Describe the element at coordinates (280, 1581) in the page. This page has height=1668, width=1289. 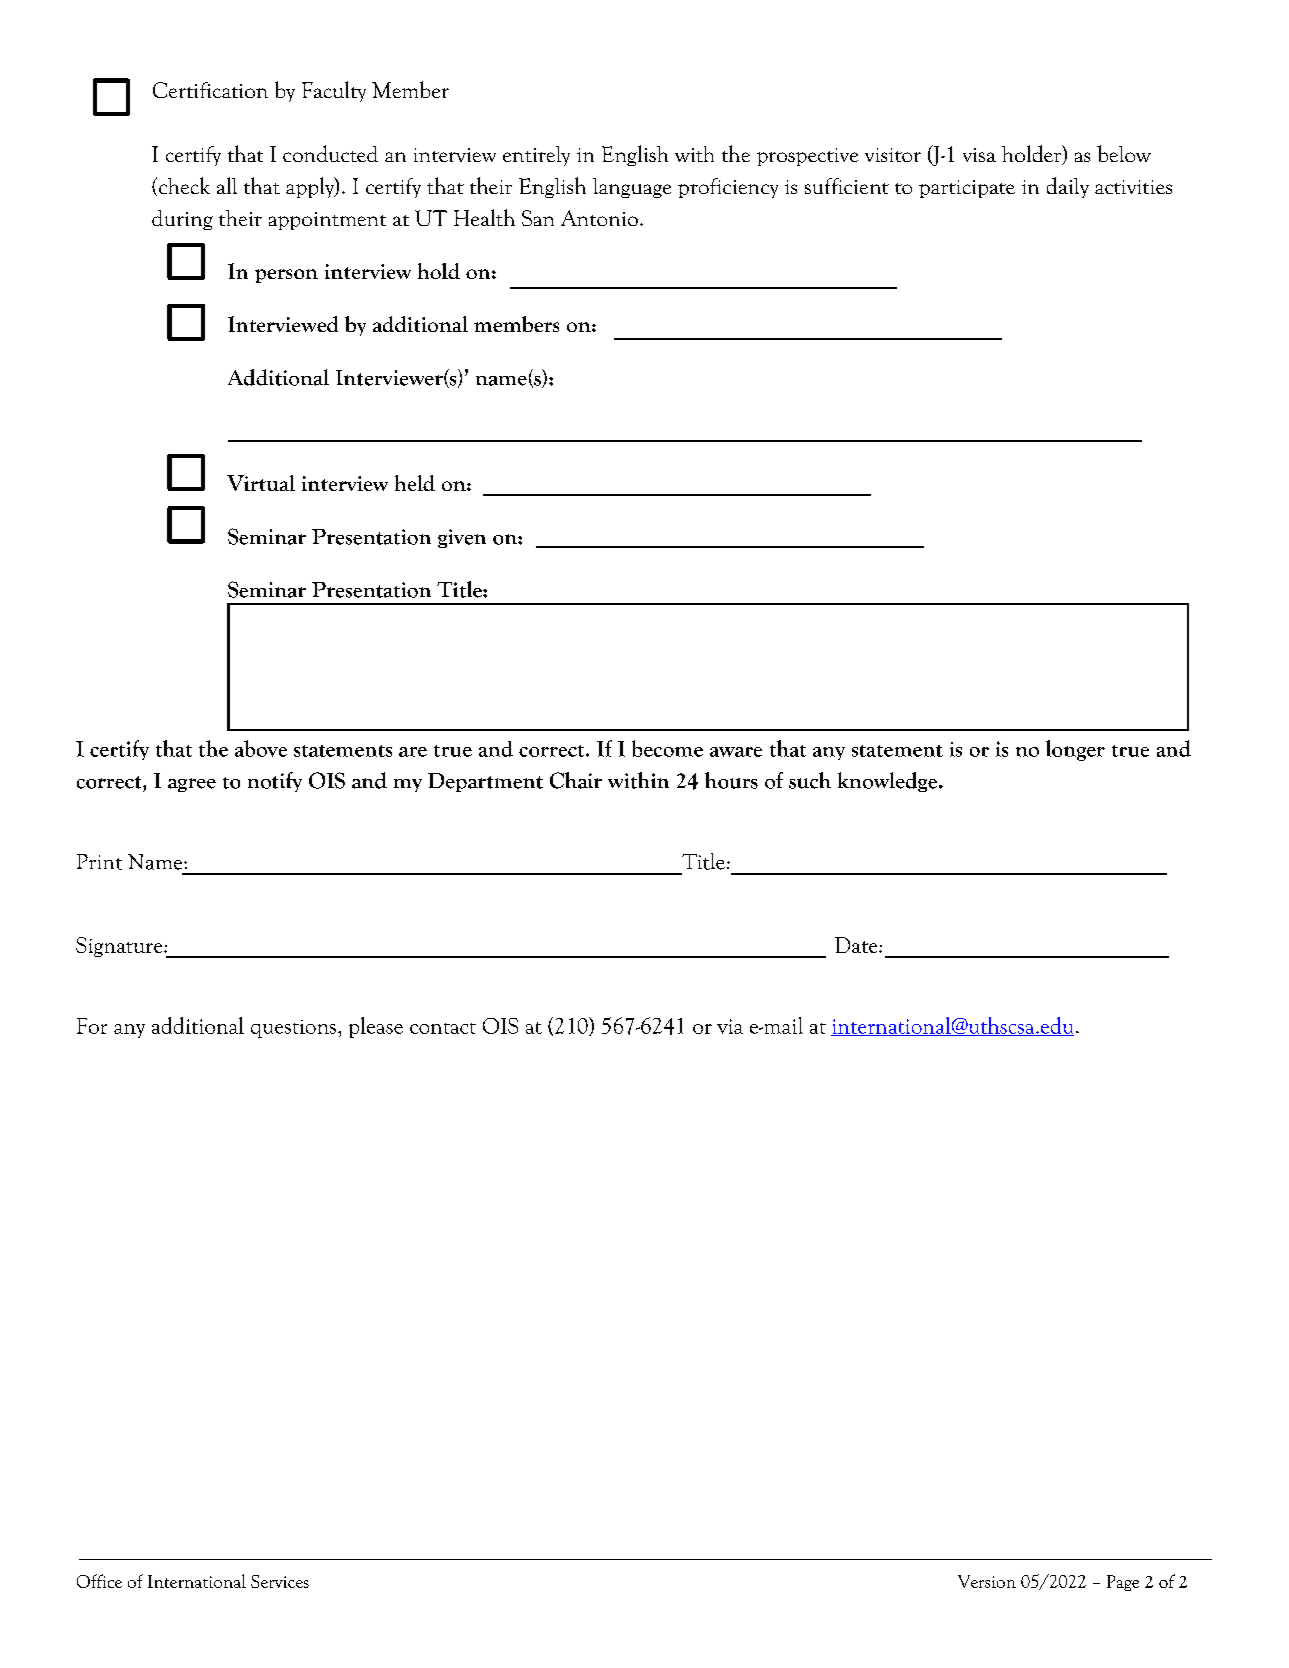
I see `Services` at that location.
